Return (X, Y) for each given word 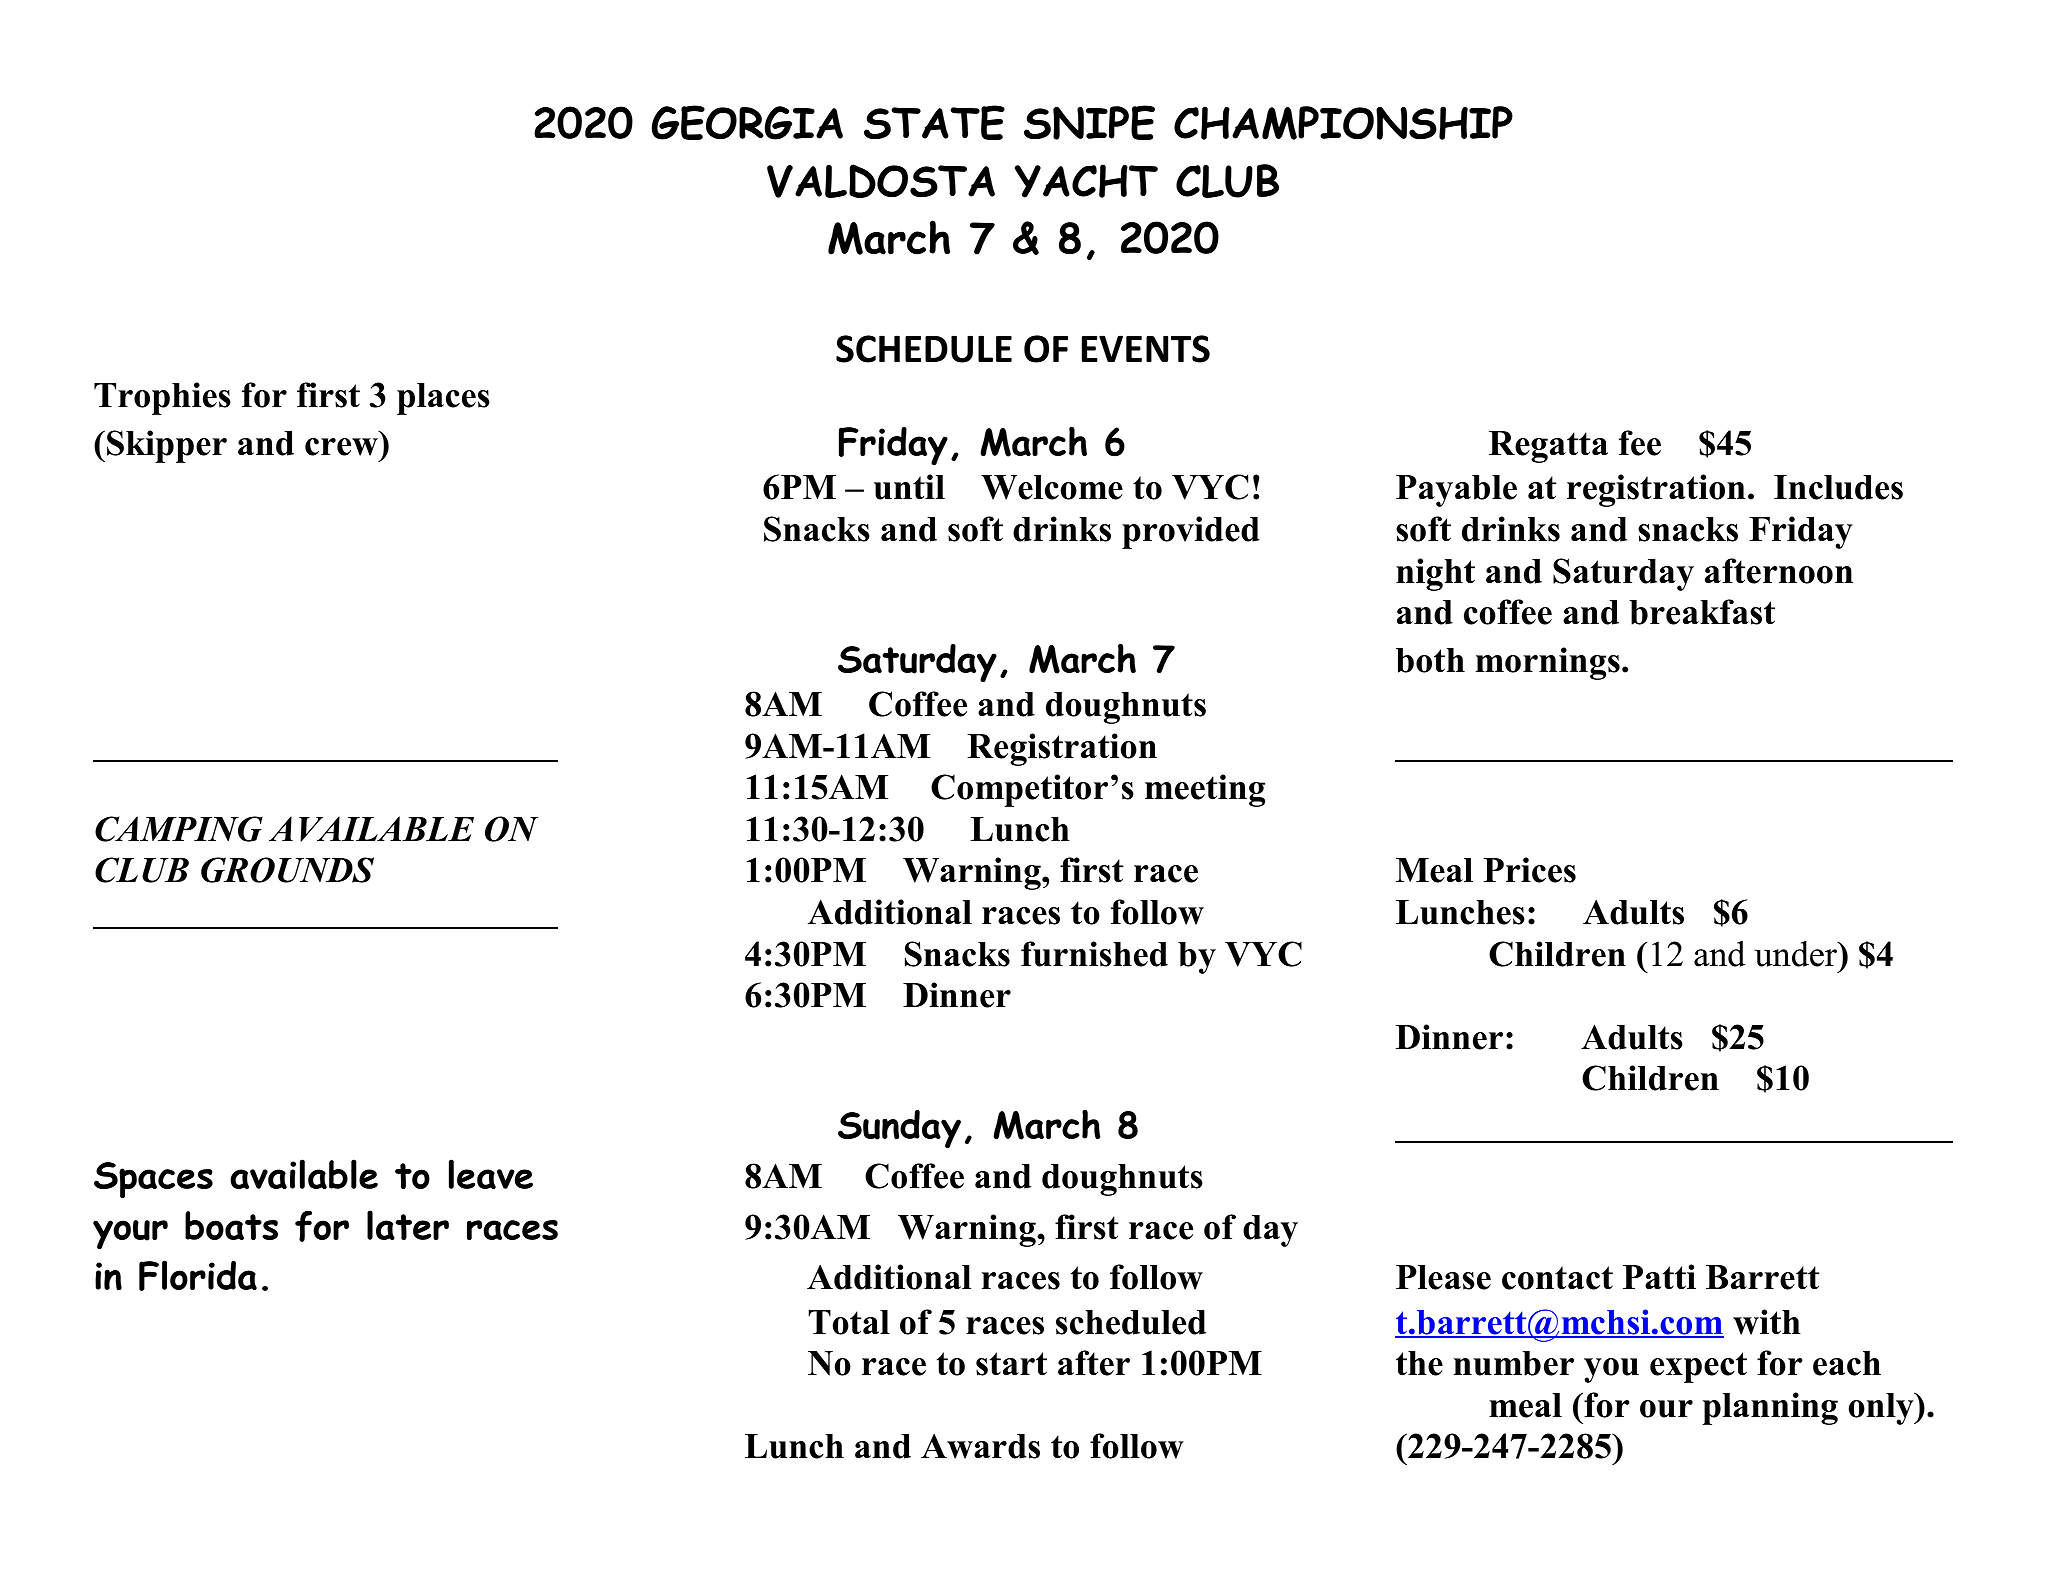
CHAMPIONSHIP (1343, 123)
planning (1770, 1408)
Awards (980, 1446)
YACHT (1086, 181)
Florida (198, 1275)
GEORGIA (747, 122)
